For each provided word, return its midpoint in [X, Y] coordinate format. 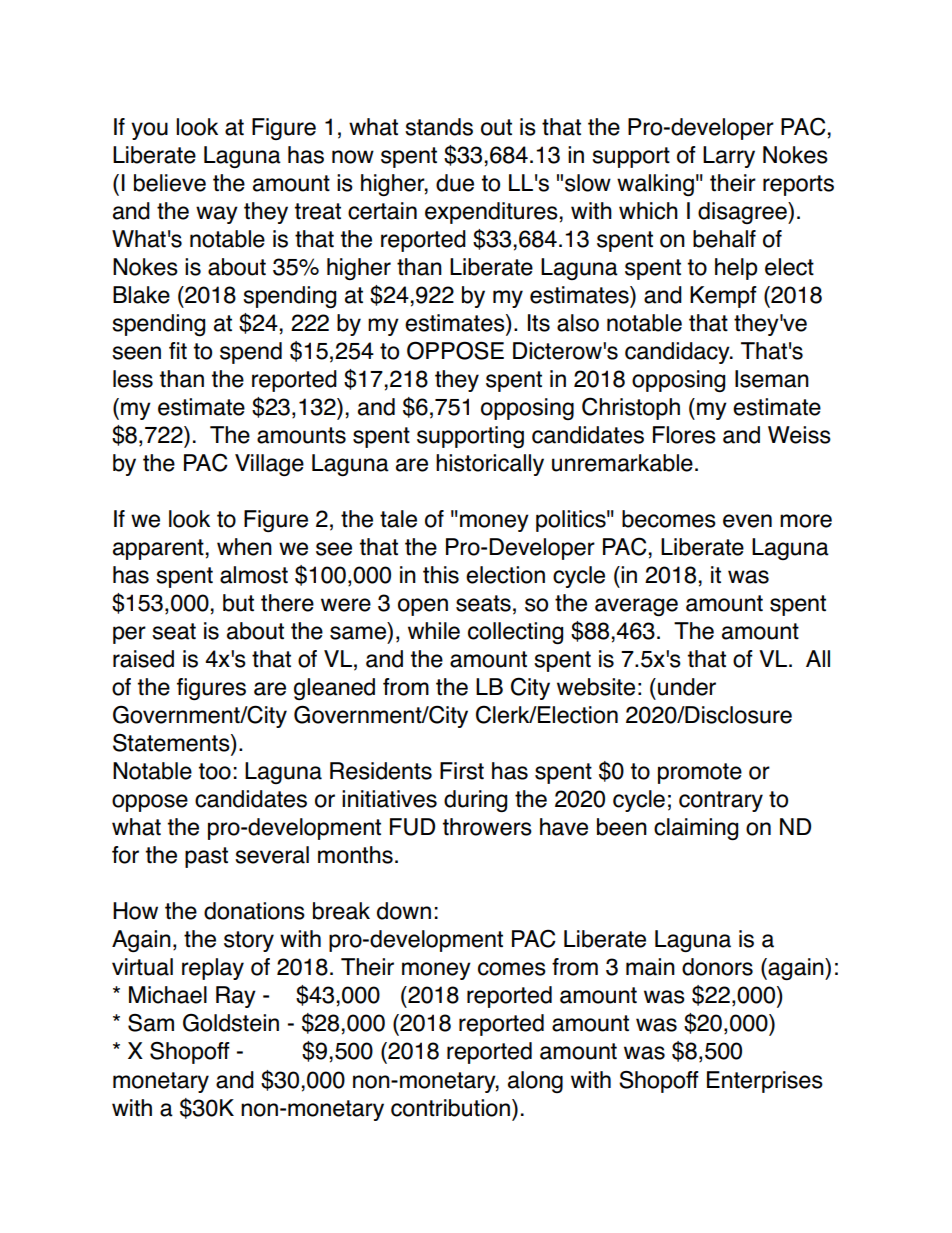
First [462, 771]
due [455, 183]
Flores [684, 435]
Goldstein [231, 1023]
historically [490, 465]
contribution [450, 1108]
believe [170, 183]
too [215, 771]
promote [700, 773]
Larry [729, 157]
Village [269, 465]
